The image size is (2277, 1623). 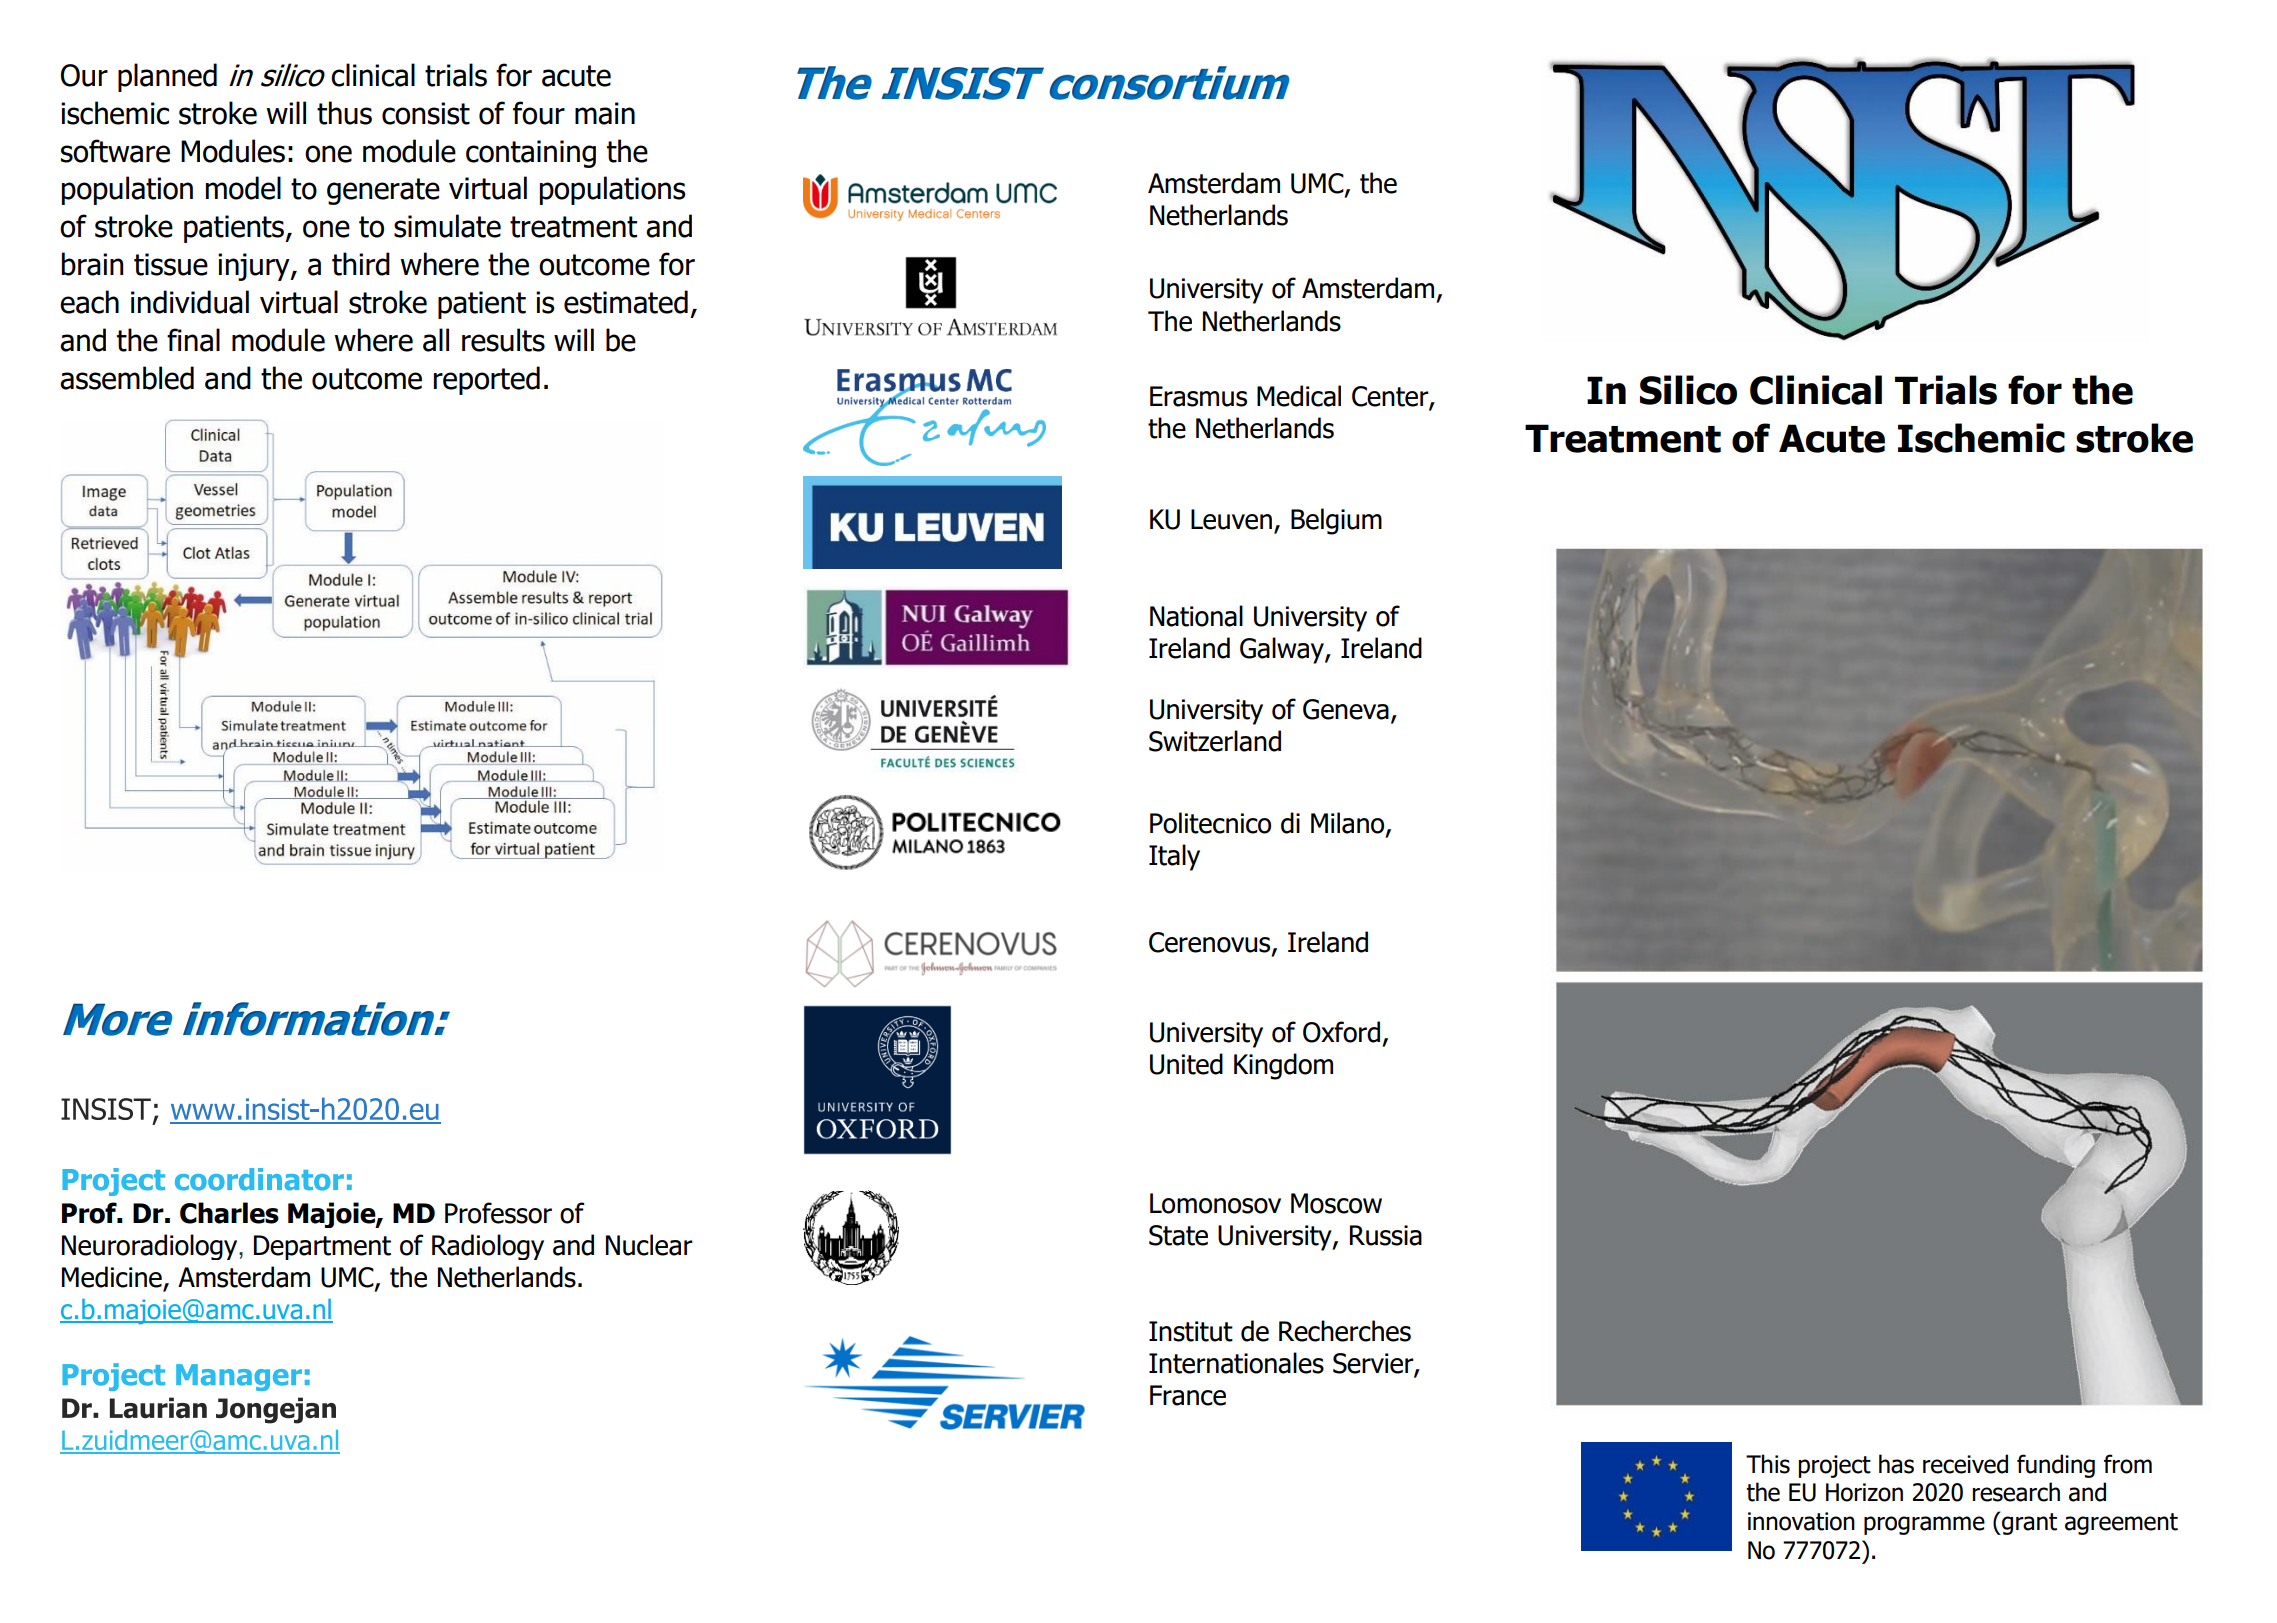 What do you see at coordinates (1336, 521) in the document?
I see `Belgium` at bounding box center [1336, 521].
